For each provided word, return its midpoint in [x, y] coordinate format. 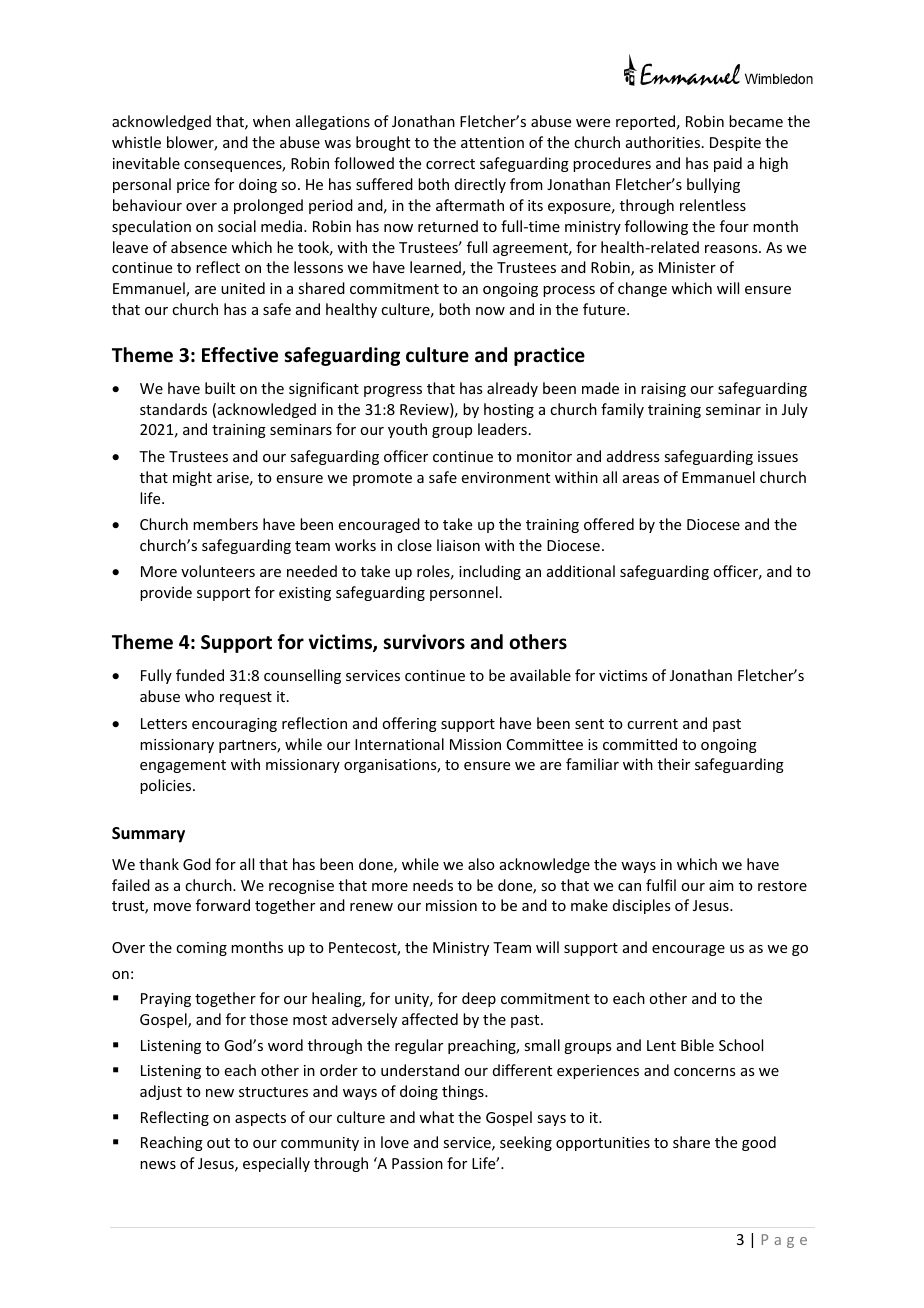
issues [778, 456]
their [674, 764]
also [481, 864]
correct [450, 164]
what [436, 1117]
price [193, 186]
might [192, 478]
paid [728, 164]
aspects [260, 1119]
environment [506, 477]
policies [167, 786]
